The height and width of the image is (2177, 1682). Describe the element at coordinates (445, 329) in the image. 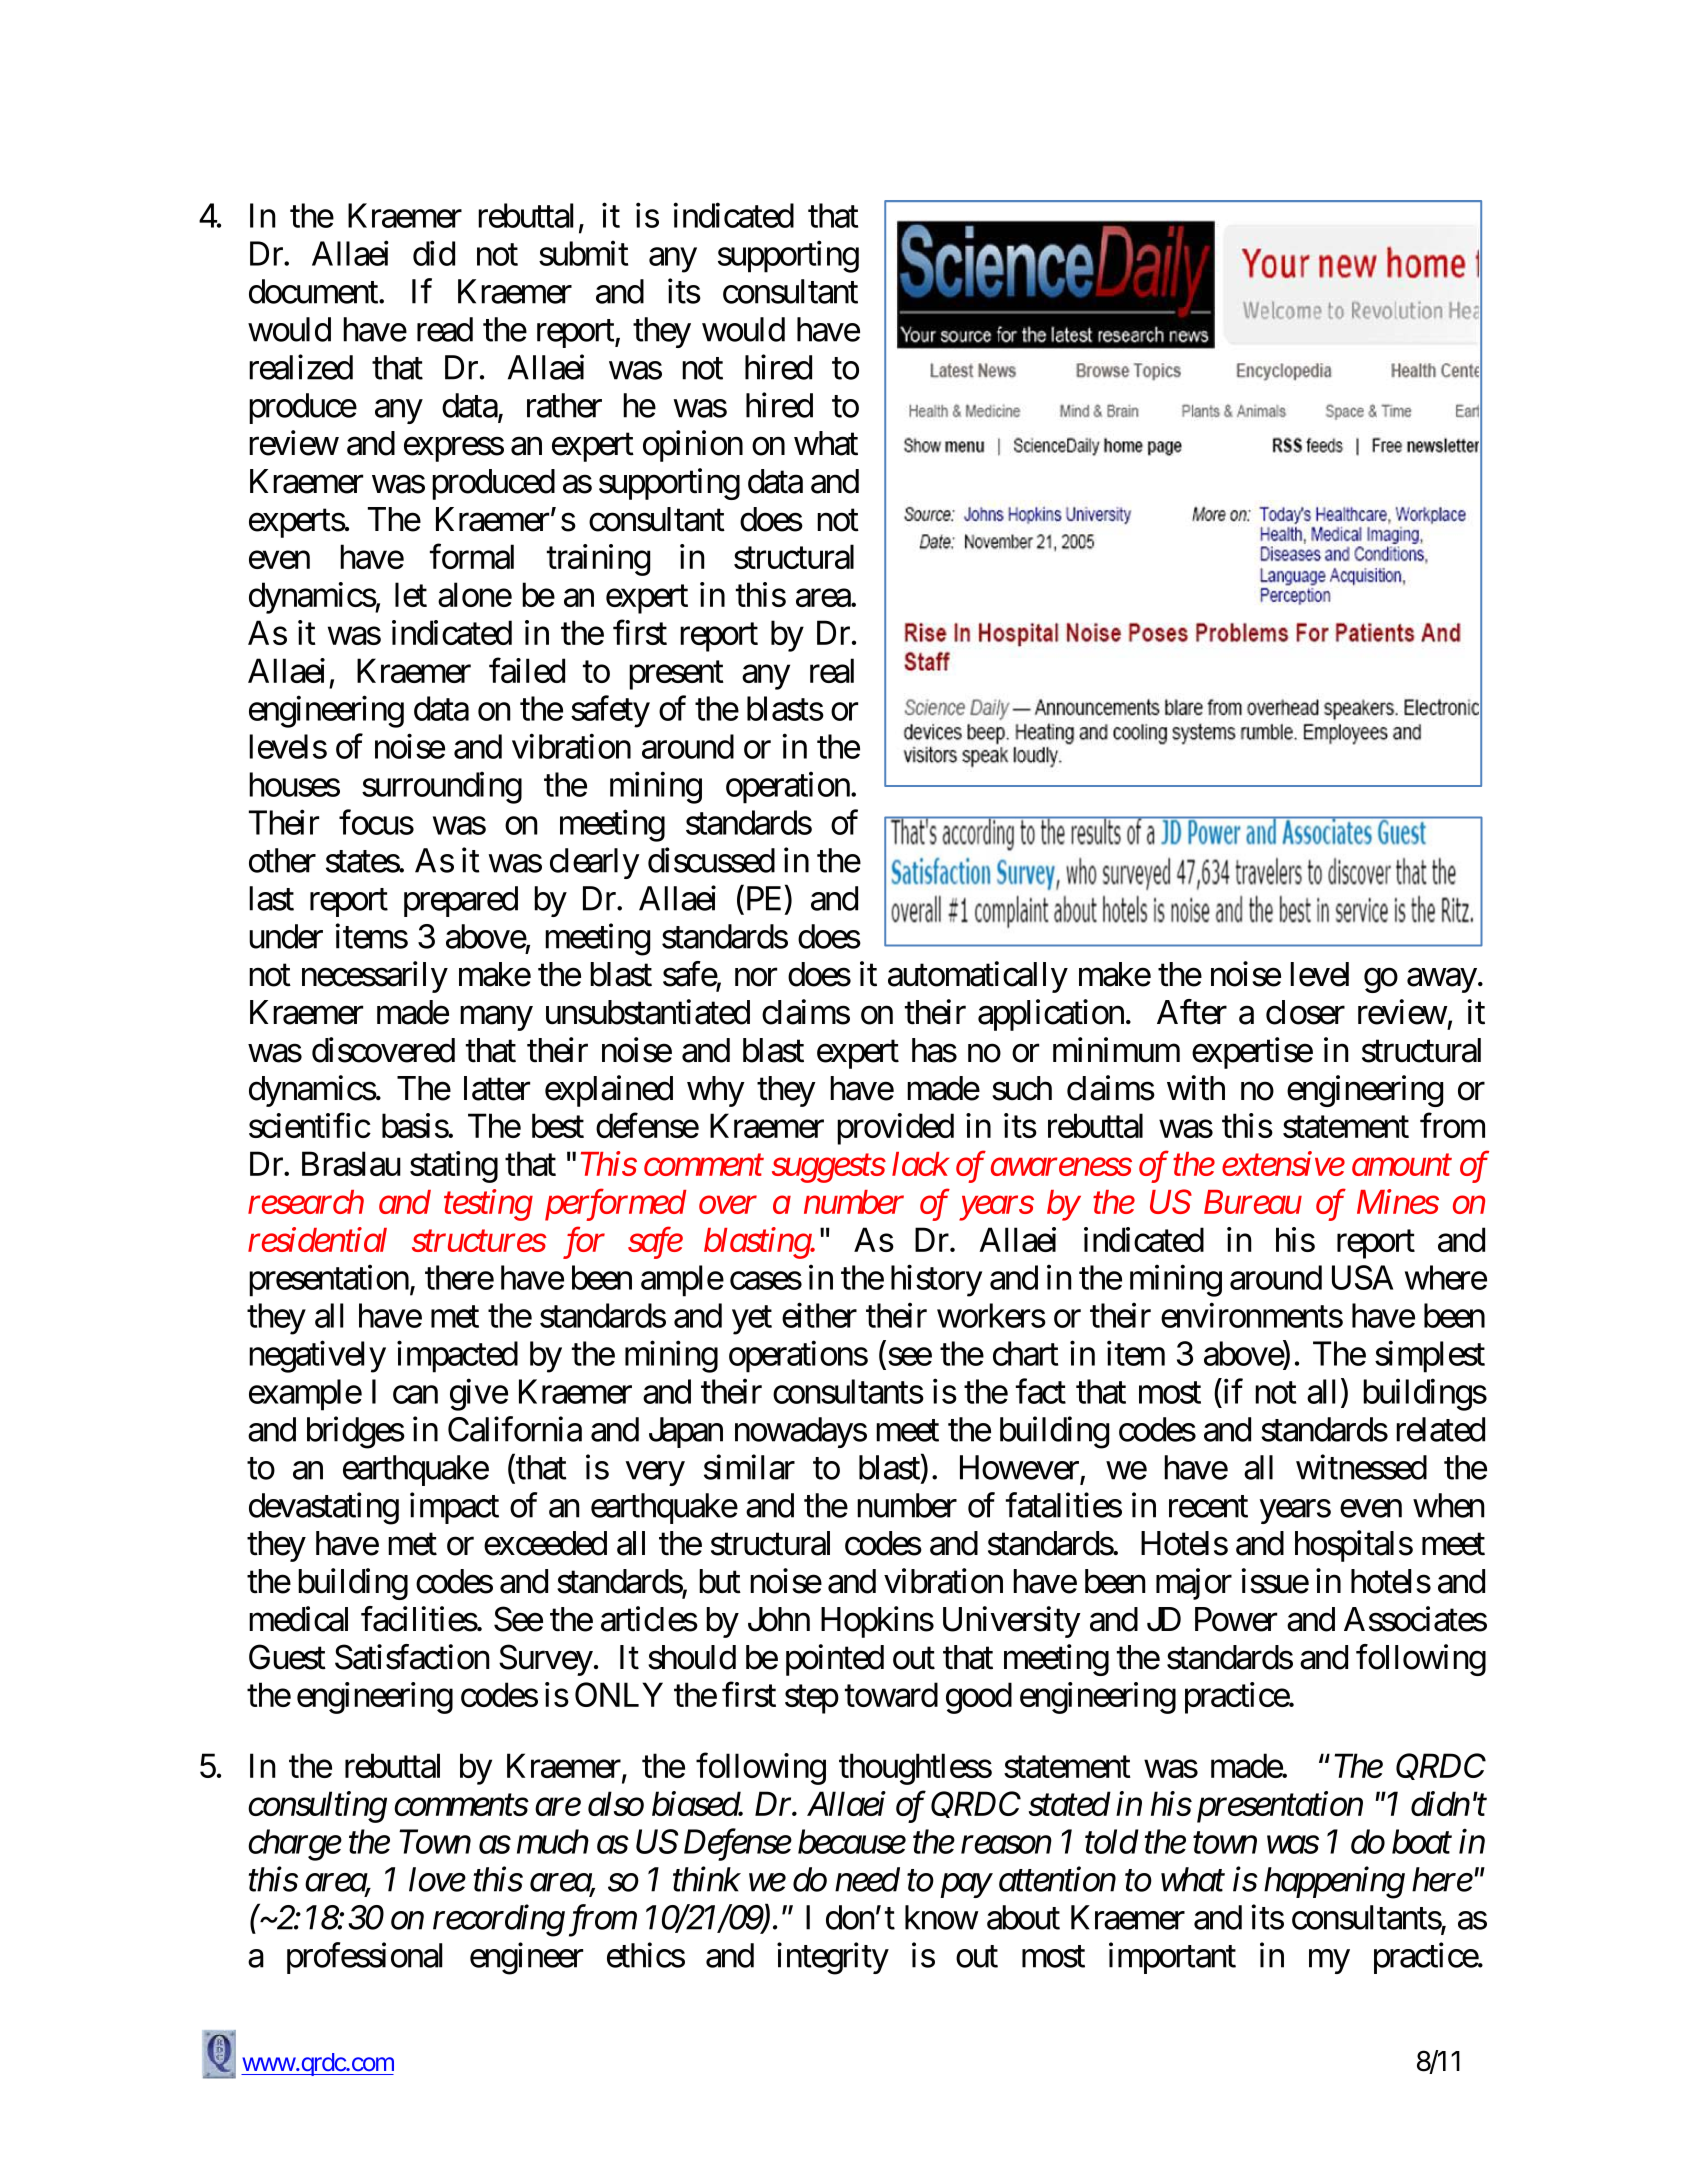

I see `read` at that location.
